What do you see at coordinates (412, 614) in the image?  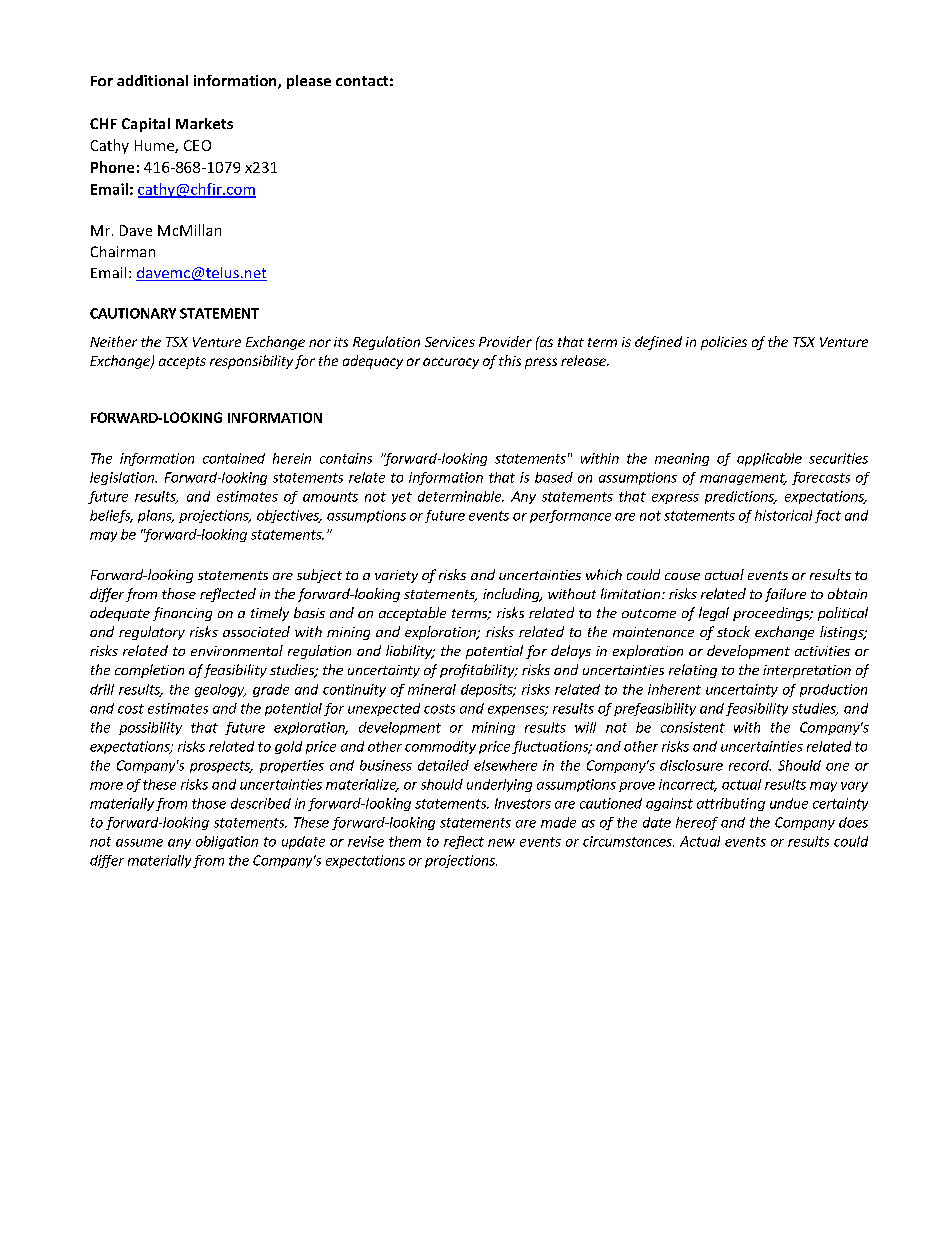 I see `acceptable` at bounding box center [412, 614].
